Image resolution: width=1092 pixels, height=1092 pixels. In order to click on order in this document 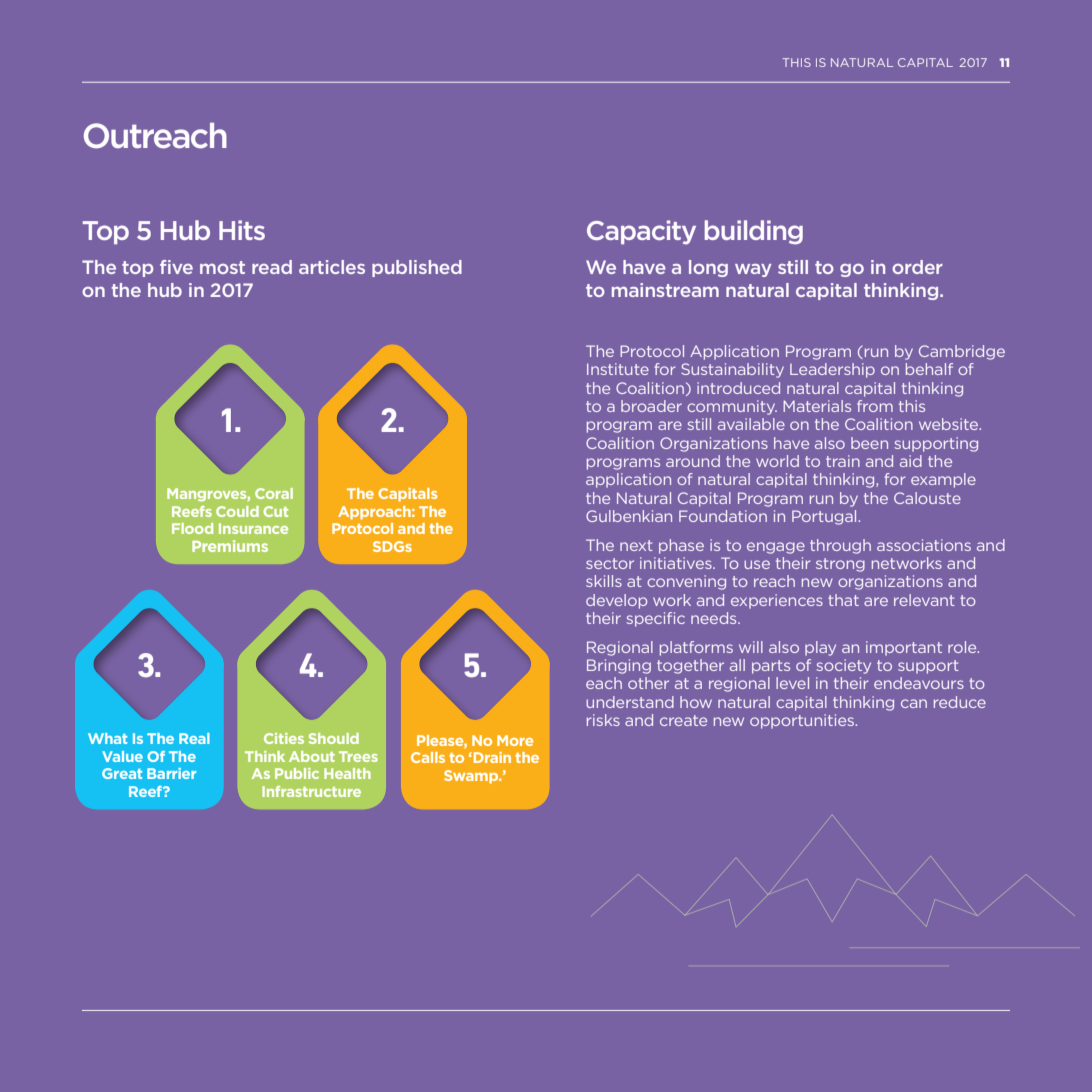, I will do `click(917, 267)`.
